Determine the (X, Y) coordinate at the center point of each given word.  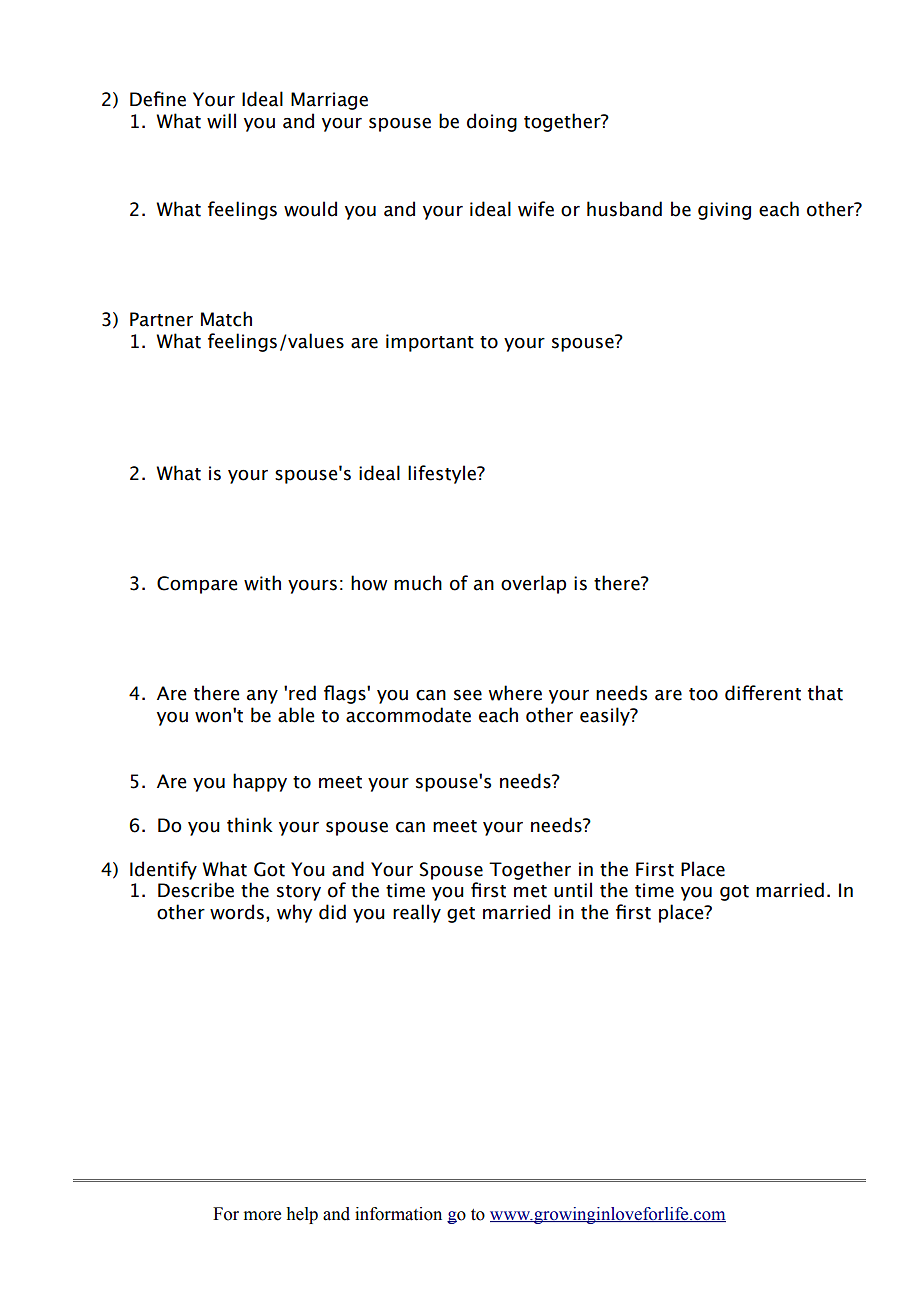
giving (724, 211)
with (262, 583)
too (703, 694)
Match (226, 319)
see (468, 695)
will (221, 121)
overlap (533, 584)
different (763, 693)
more (262, 1216)
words (237, 912)
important (430, 343)
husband (624, 209)
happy (260, 782)
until (573, 890)
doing (492, 122)
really (417, 913)
